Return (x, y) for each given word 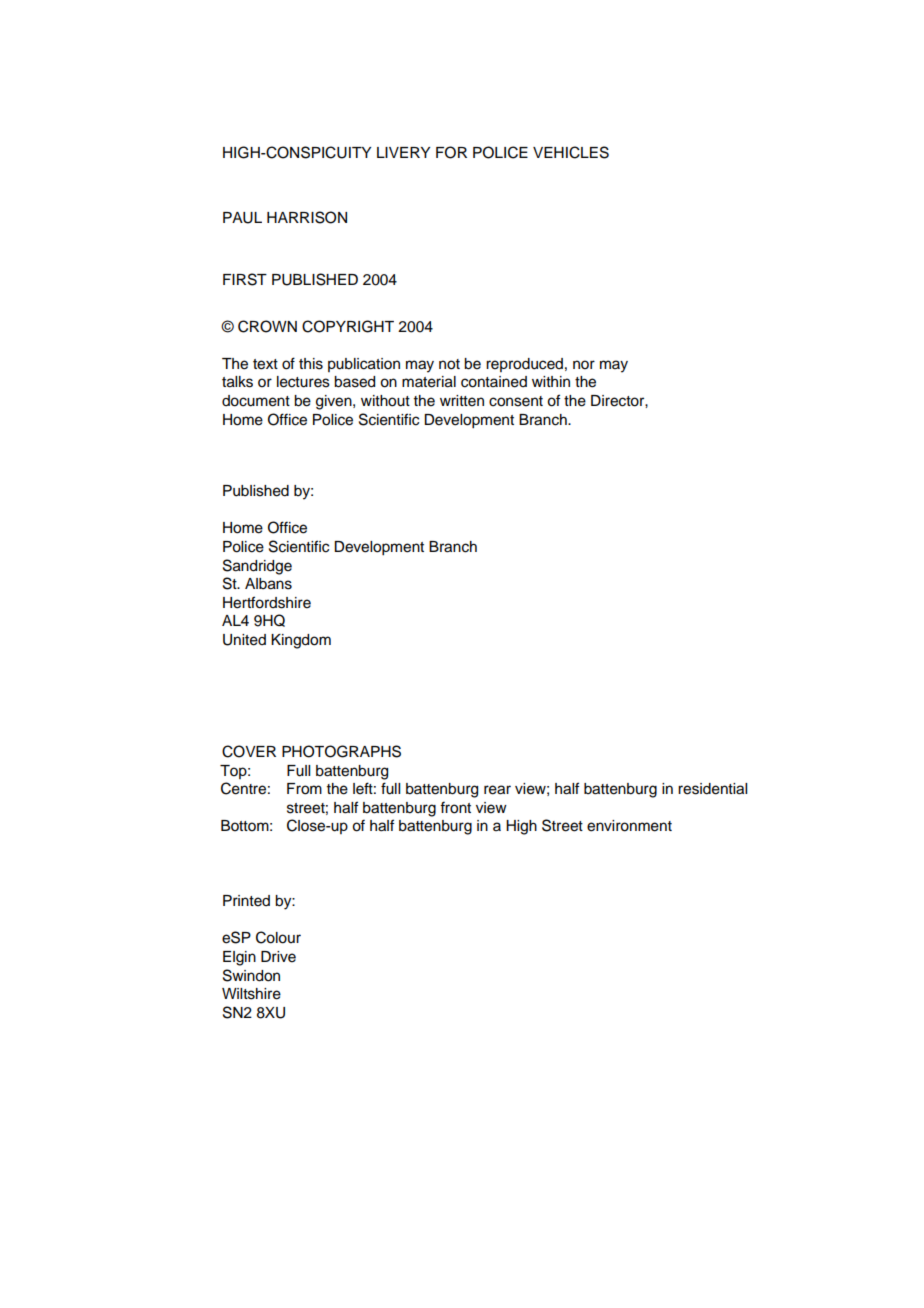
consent (516, 401)
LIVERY (403, 152)
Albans (268, 584)
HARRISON (307, 217)
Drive (278, 957)
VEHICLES (571, 152)
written (462, 401)
